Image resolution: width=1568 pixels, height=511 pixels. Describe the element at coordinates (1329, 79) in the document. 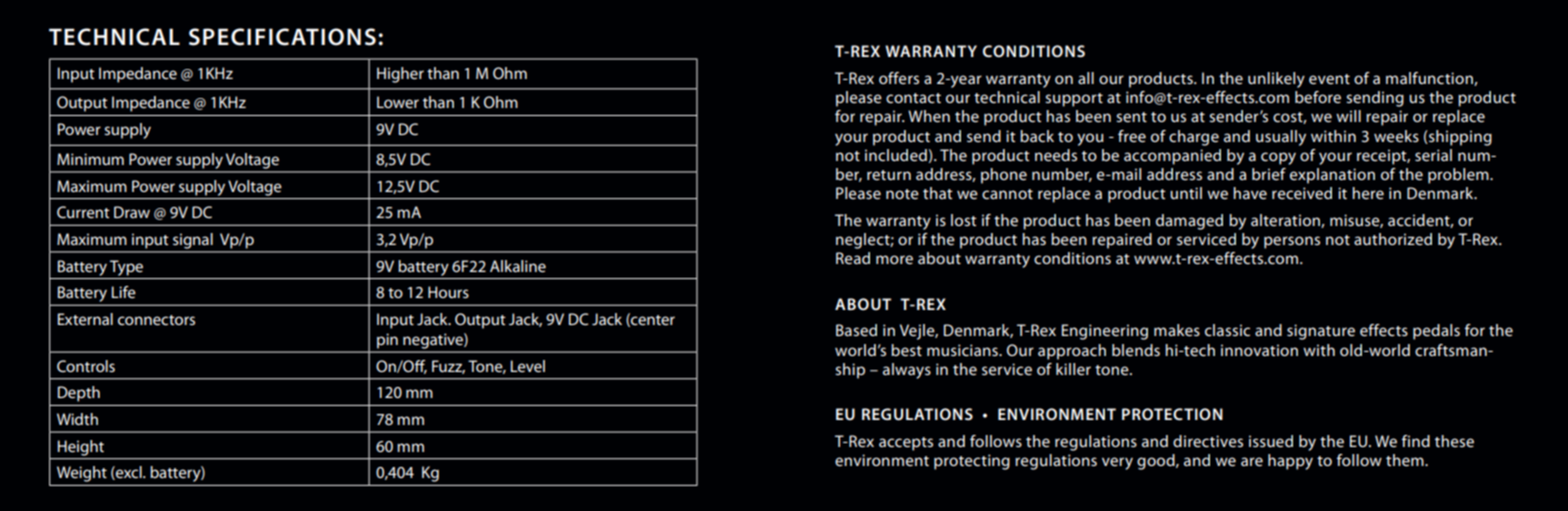

I see `event` at that location.
